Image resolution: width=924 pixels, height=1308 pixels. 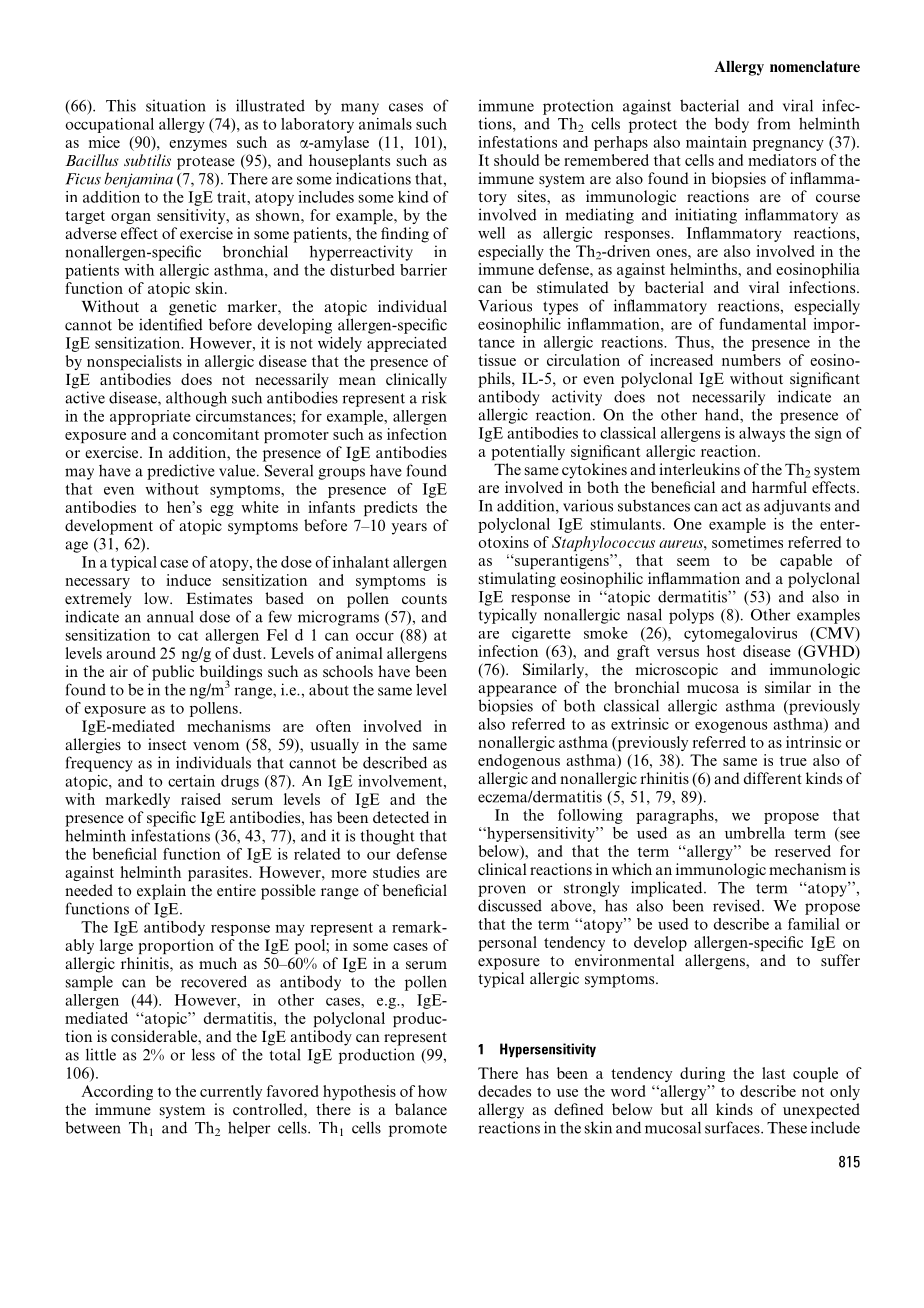 What do you see at coordinates (424, 599) in the screenshot?
I see `counts` at bounding box center [424, 599].
